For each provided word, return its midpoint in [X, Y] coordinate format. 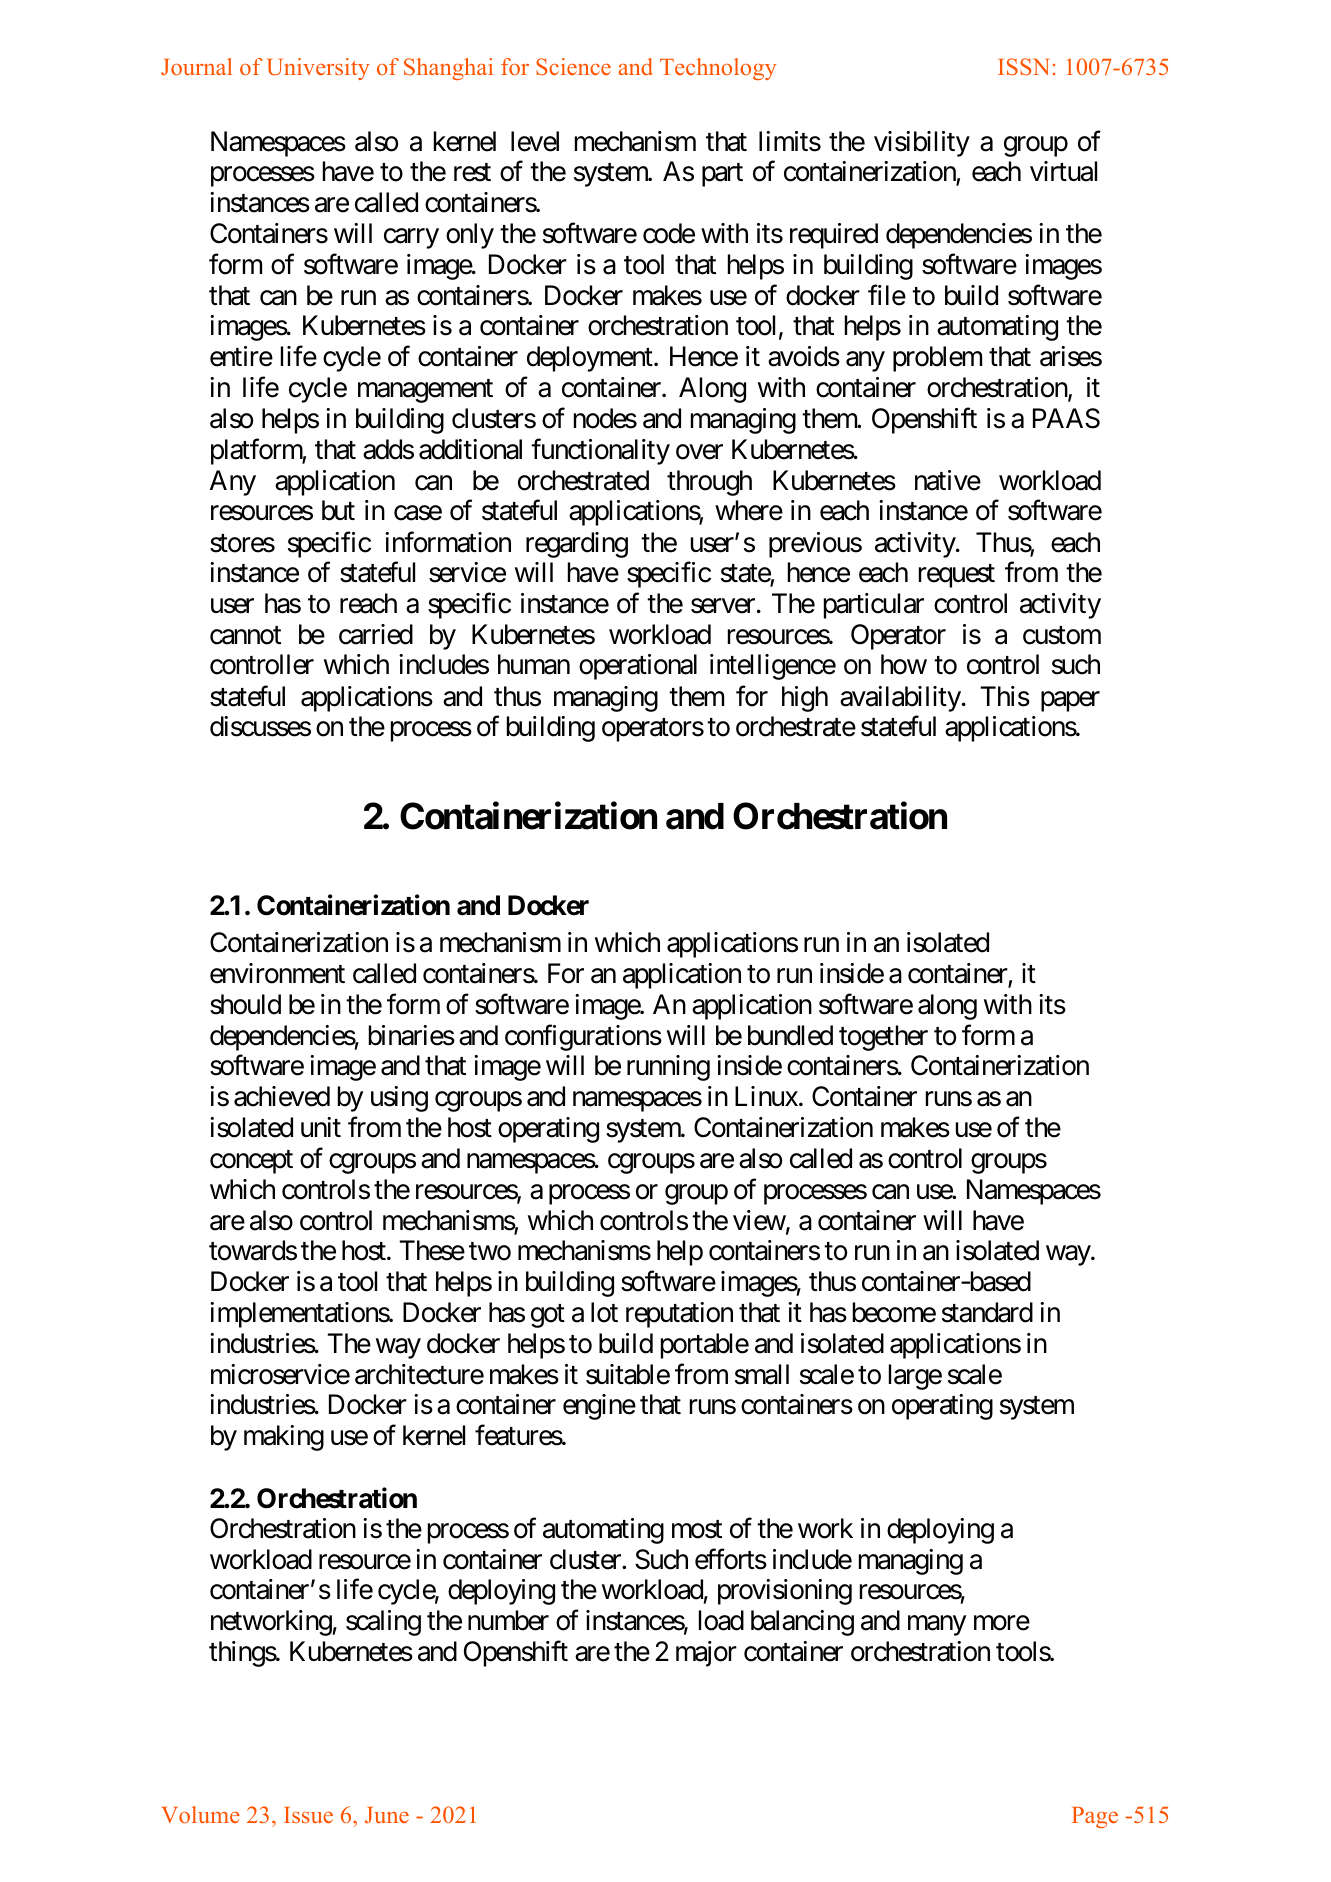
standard [987, 1312]
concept [251, 1162]
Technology [718, 69]
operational [638, 667]
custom [1062, 635]
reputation [679, 1315]
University [319, 69]
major [706, 1654]
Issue [308, 1815]
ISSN [1023, 67]
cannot [245, 635]
